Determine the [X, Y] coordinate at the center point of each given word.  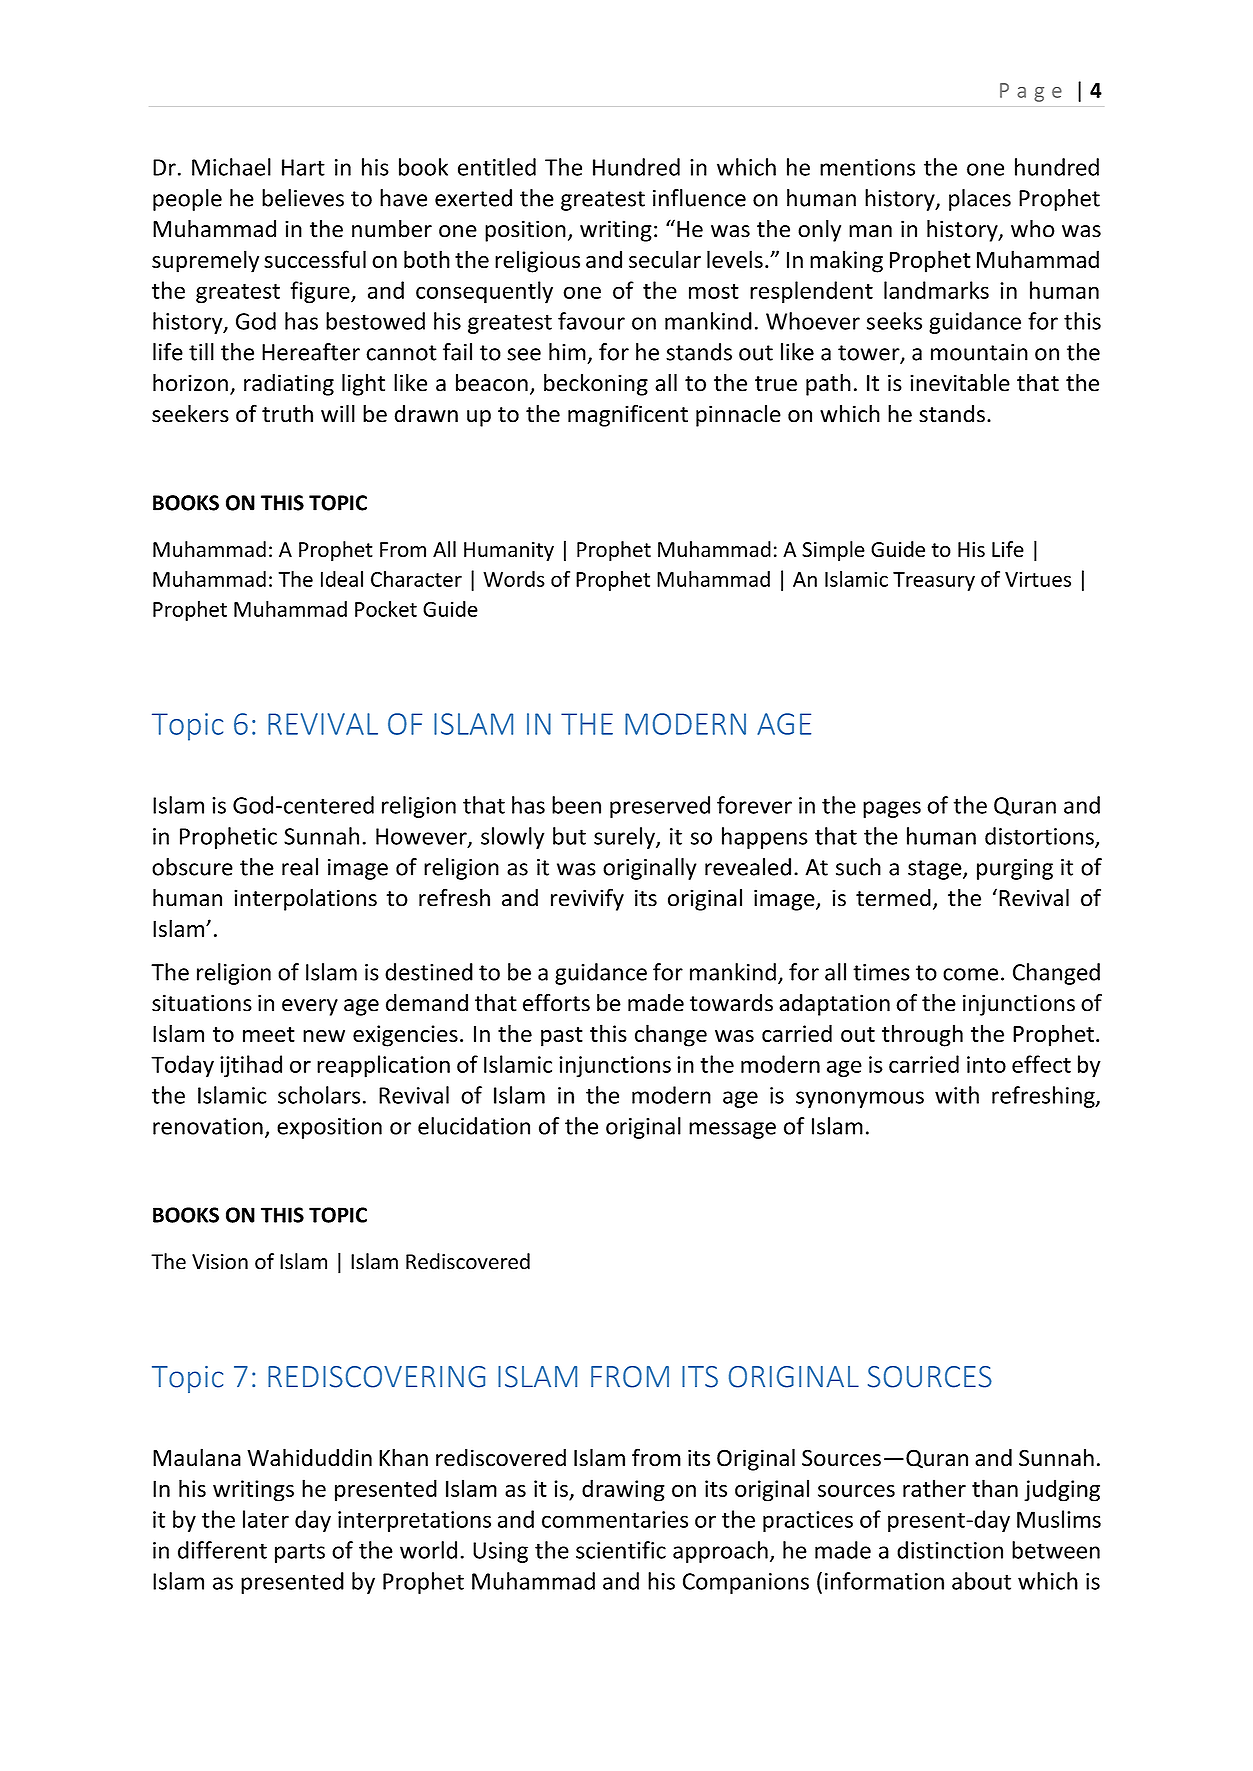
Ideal [342, 579]
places [980, 200]
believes [303, 198]
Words [514, 579]
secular [665, 259]
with [957, 1095]
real [300, 867]
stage [936, 870]
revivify [587, 899]
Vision [220, 1262]
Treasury [934, 581]
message [732, 1130]
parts [300, 1553]
